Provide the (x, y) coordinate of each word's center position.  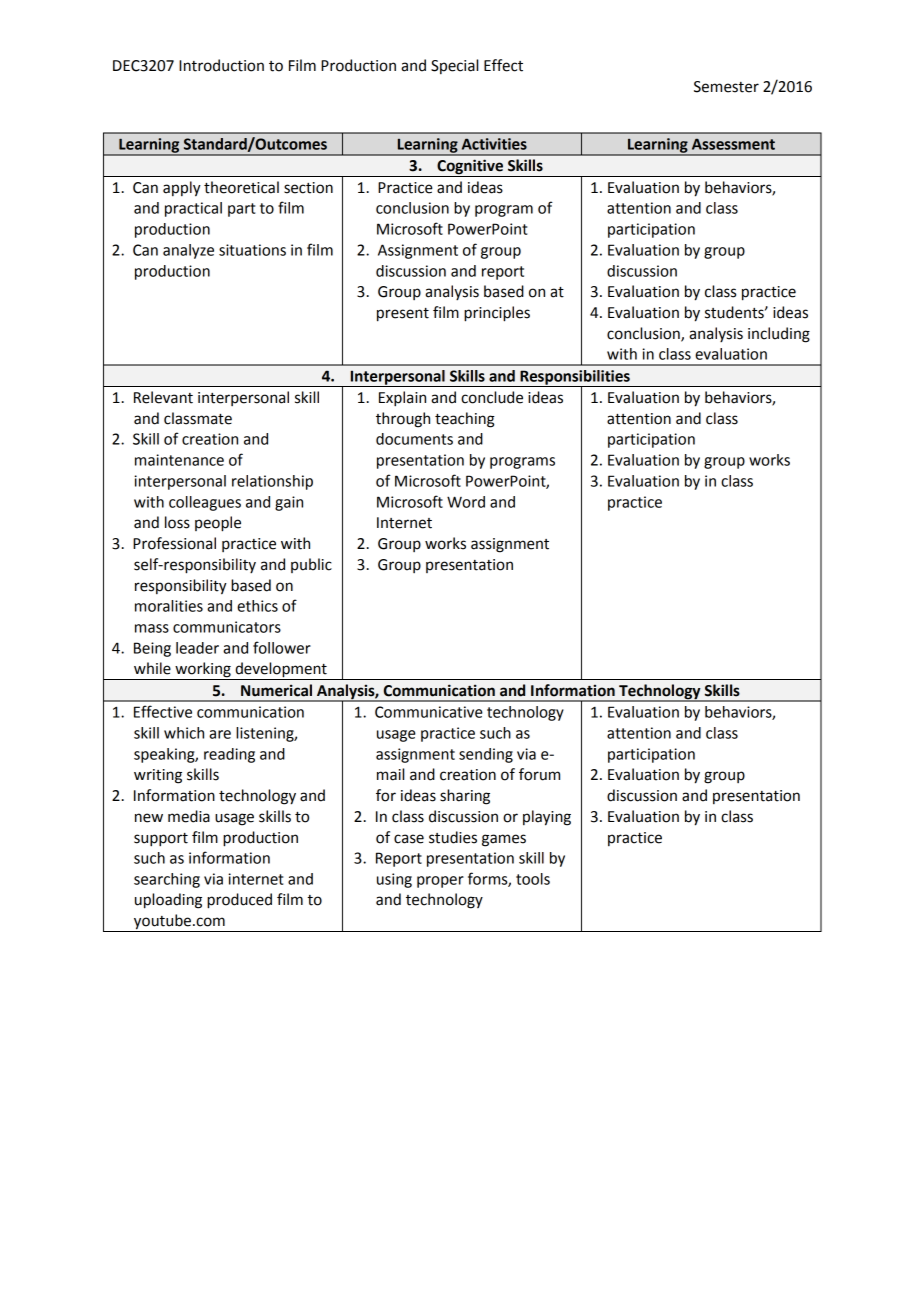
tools (533, 879)
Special (454, 66)
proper (440, 882)
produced (239, 901)
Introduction (221, 65)
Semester (726, 87)
